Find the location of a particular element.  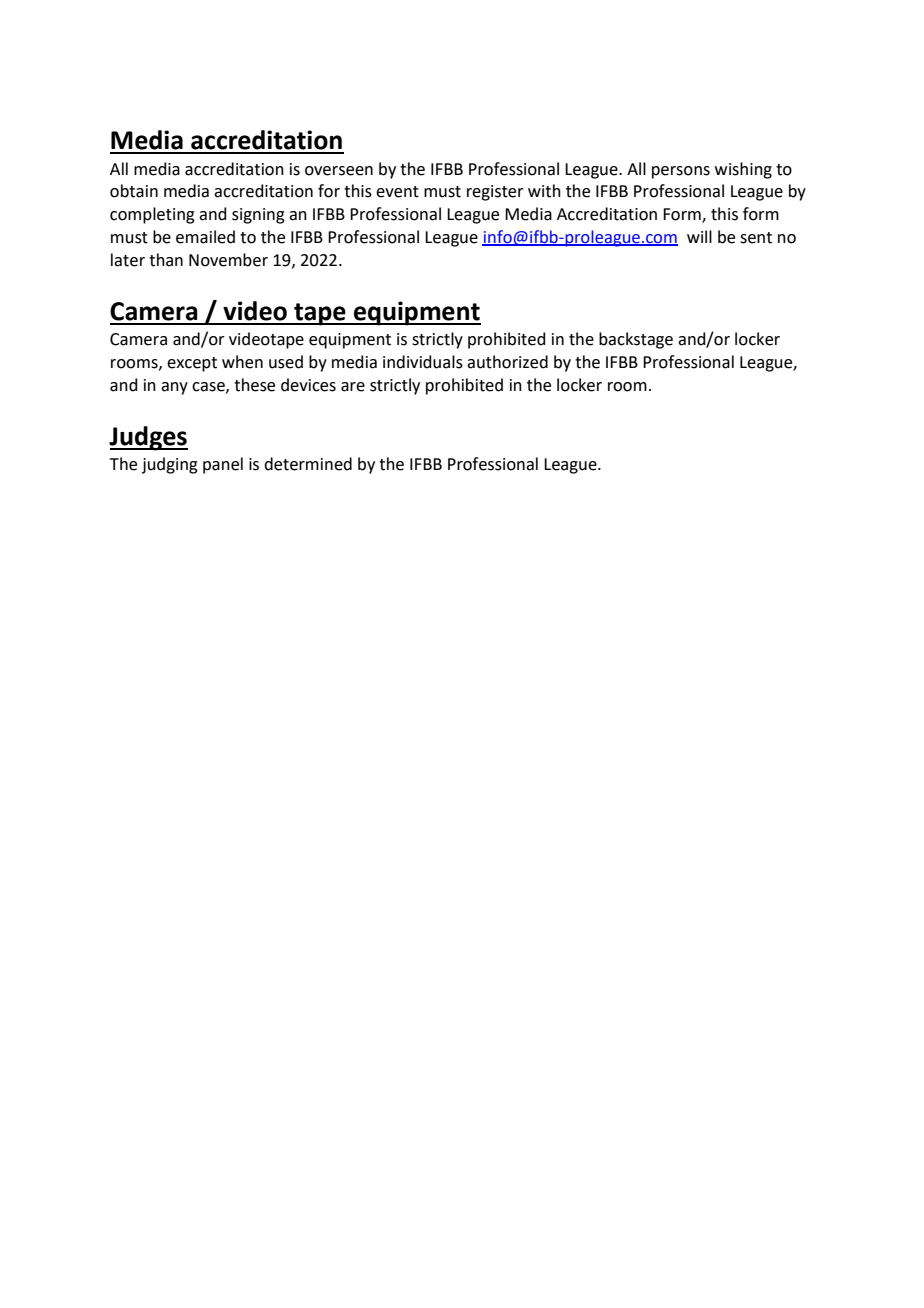

backstage is located at coordinates (636, 340).
